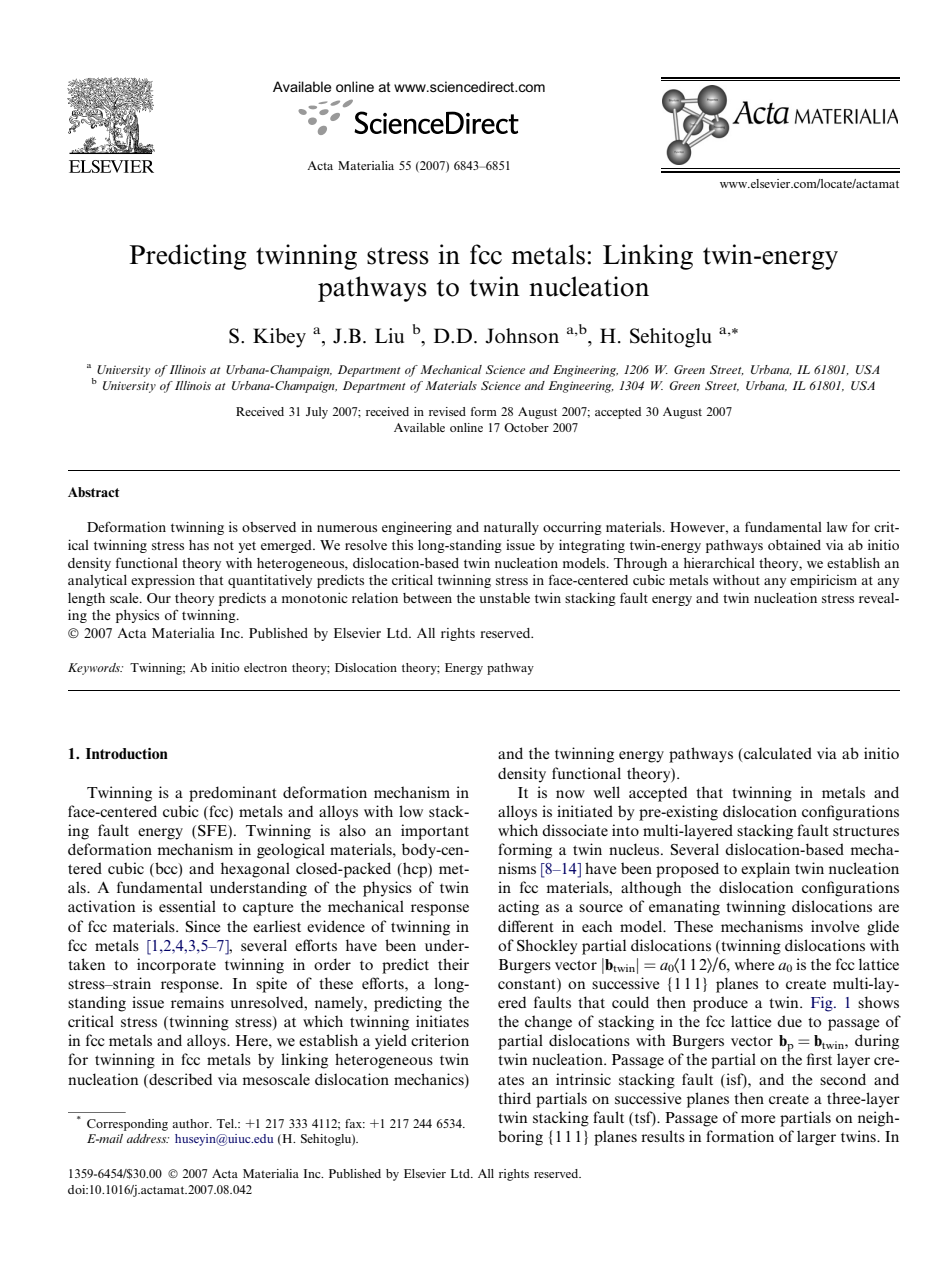  I want to click on July, so click(317, 413).
